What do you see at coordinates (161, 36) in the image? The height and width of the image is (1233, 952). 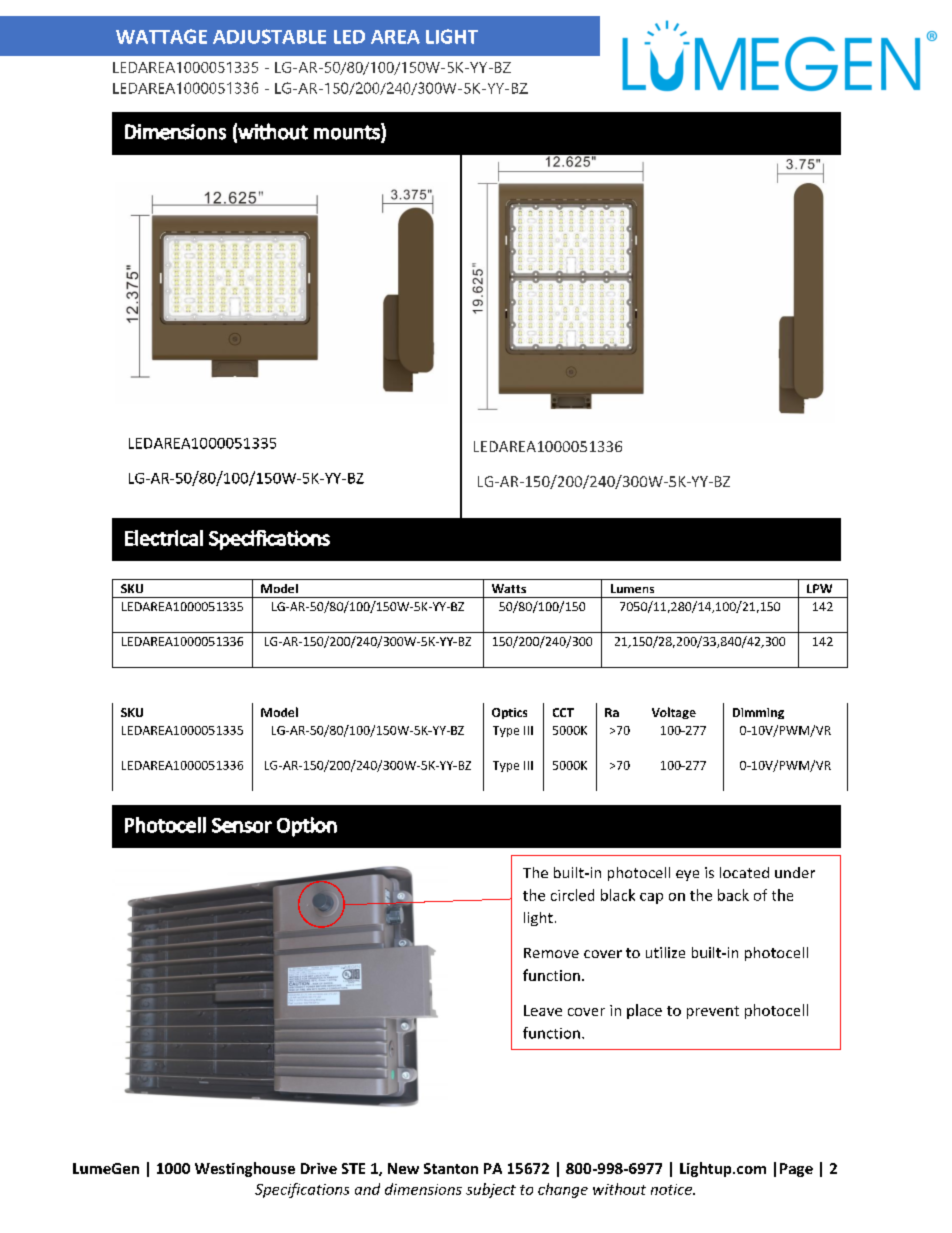 I see `WATTAGE` at bounding box center [161, 36].
